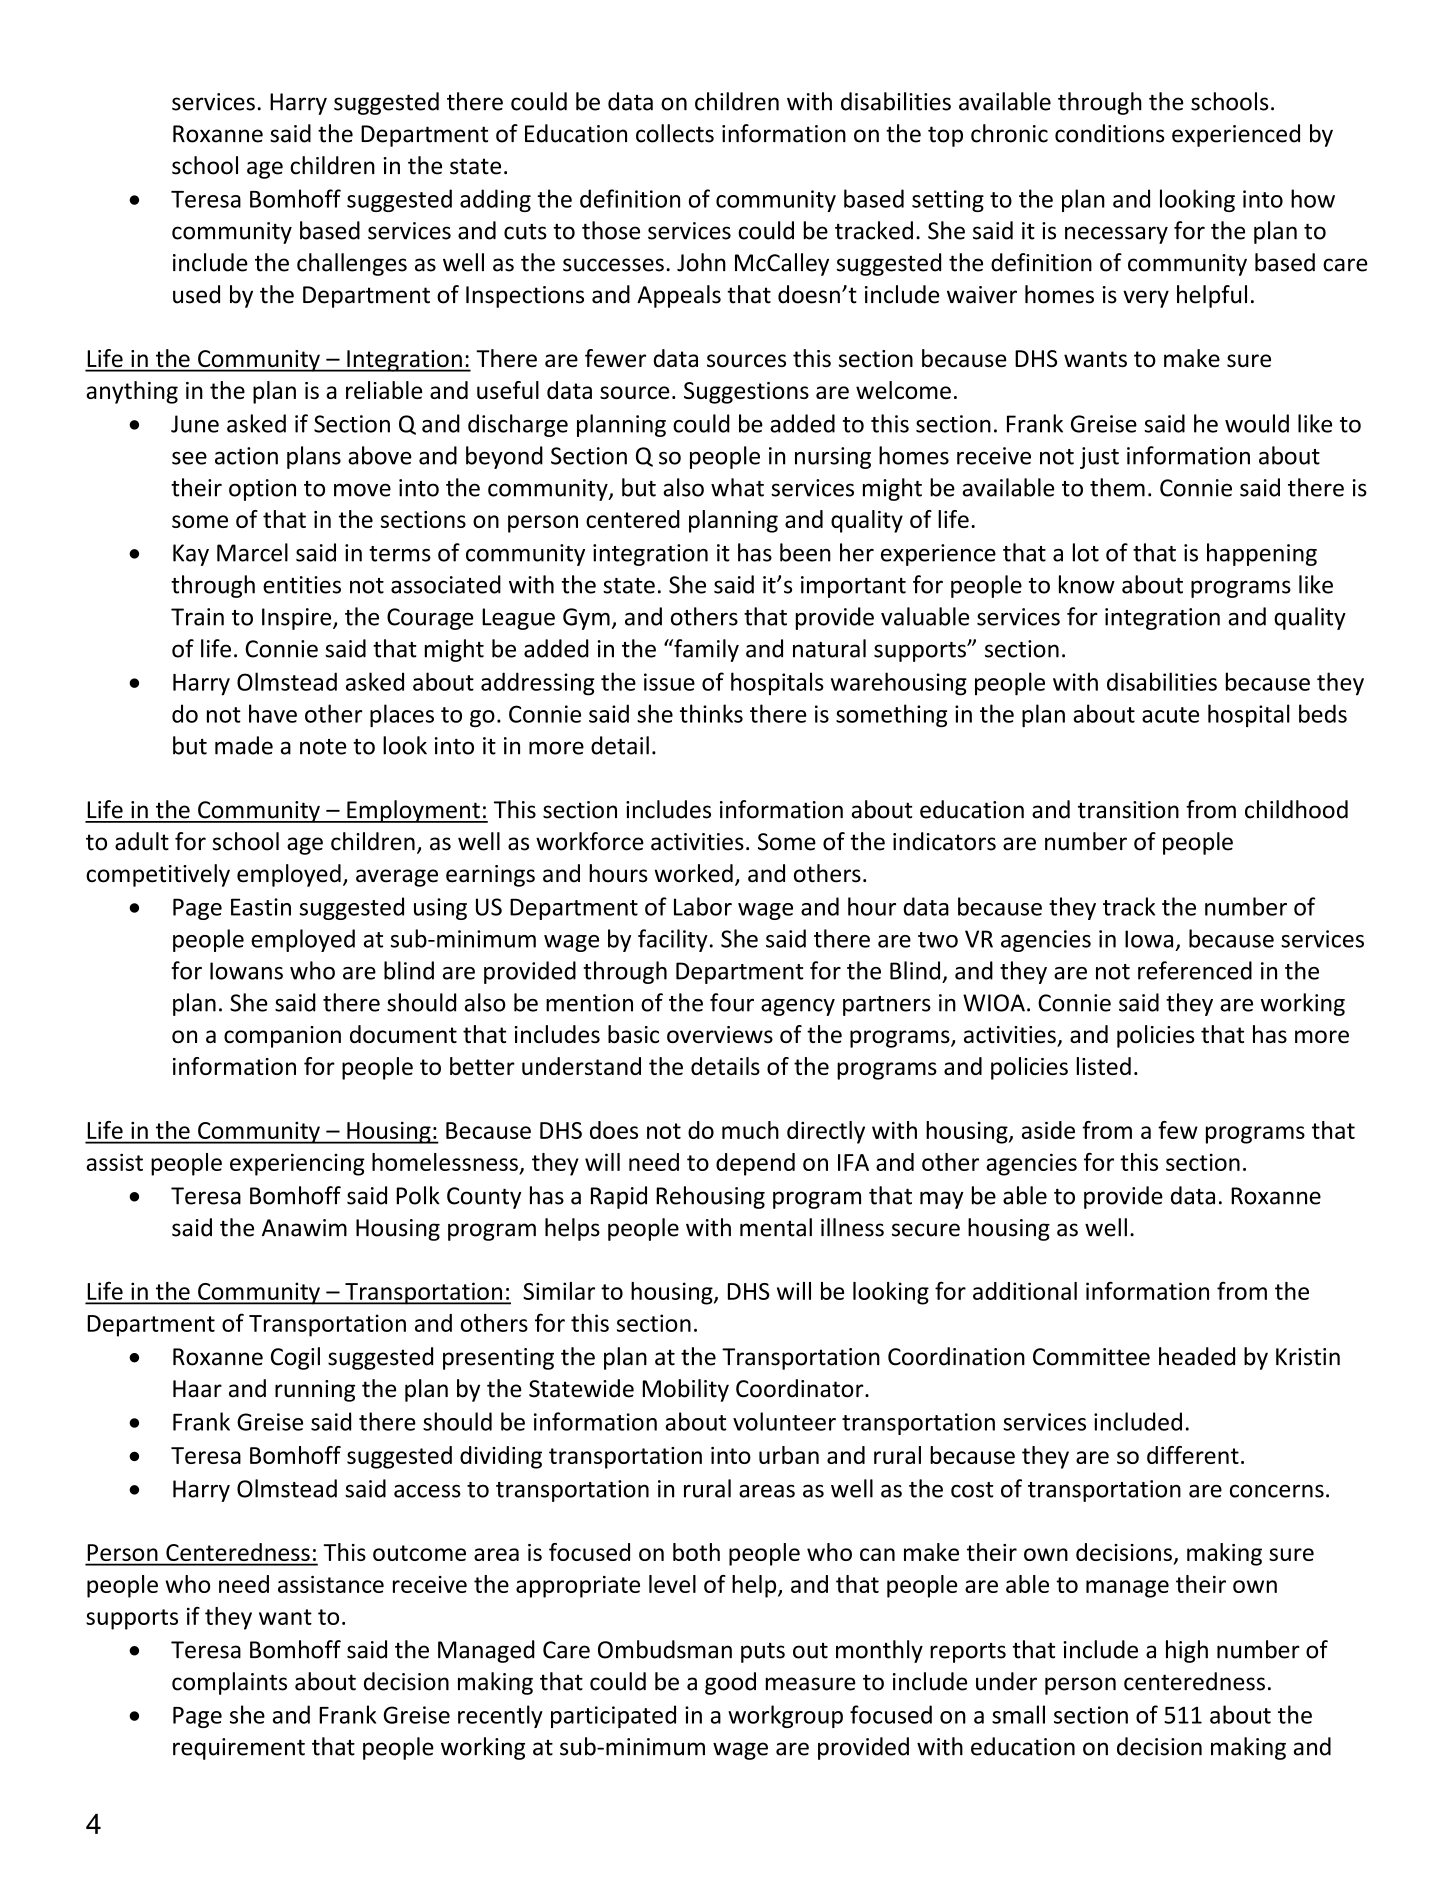 This screenshot has width=1455, height=1883. I want to click on complaints, so click(229, 1683).
